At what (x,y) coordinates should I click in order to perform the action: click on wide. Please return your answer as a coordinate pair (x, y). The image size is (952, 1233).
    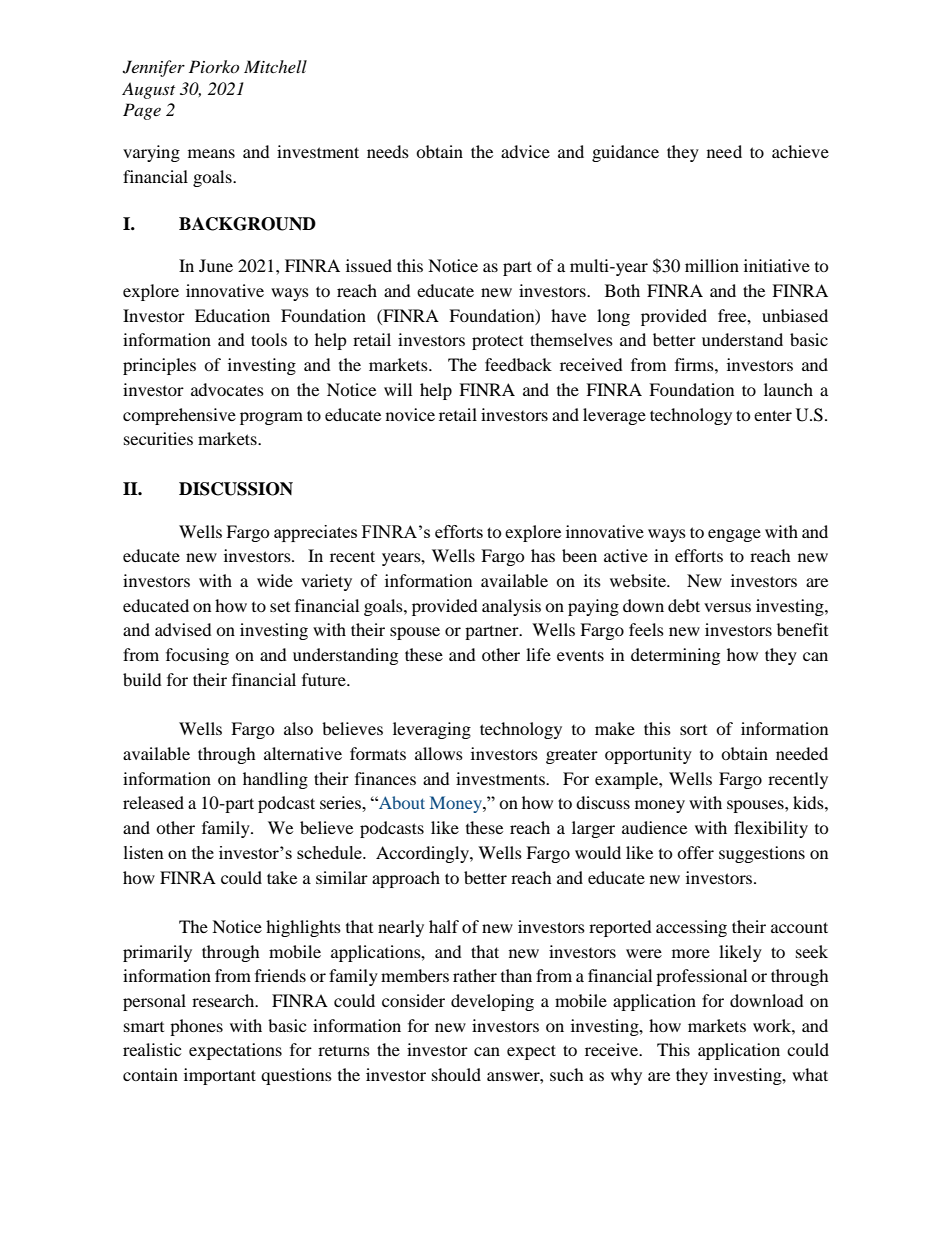
    Looking at the image, I should click on (275, 580).
